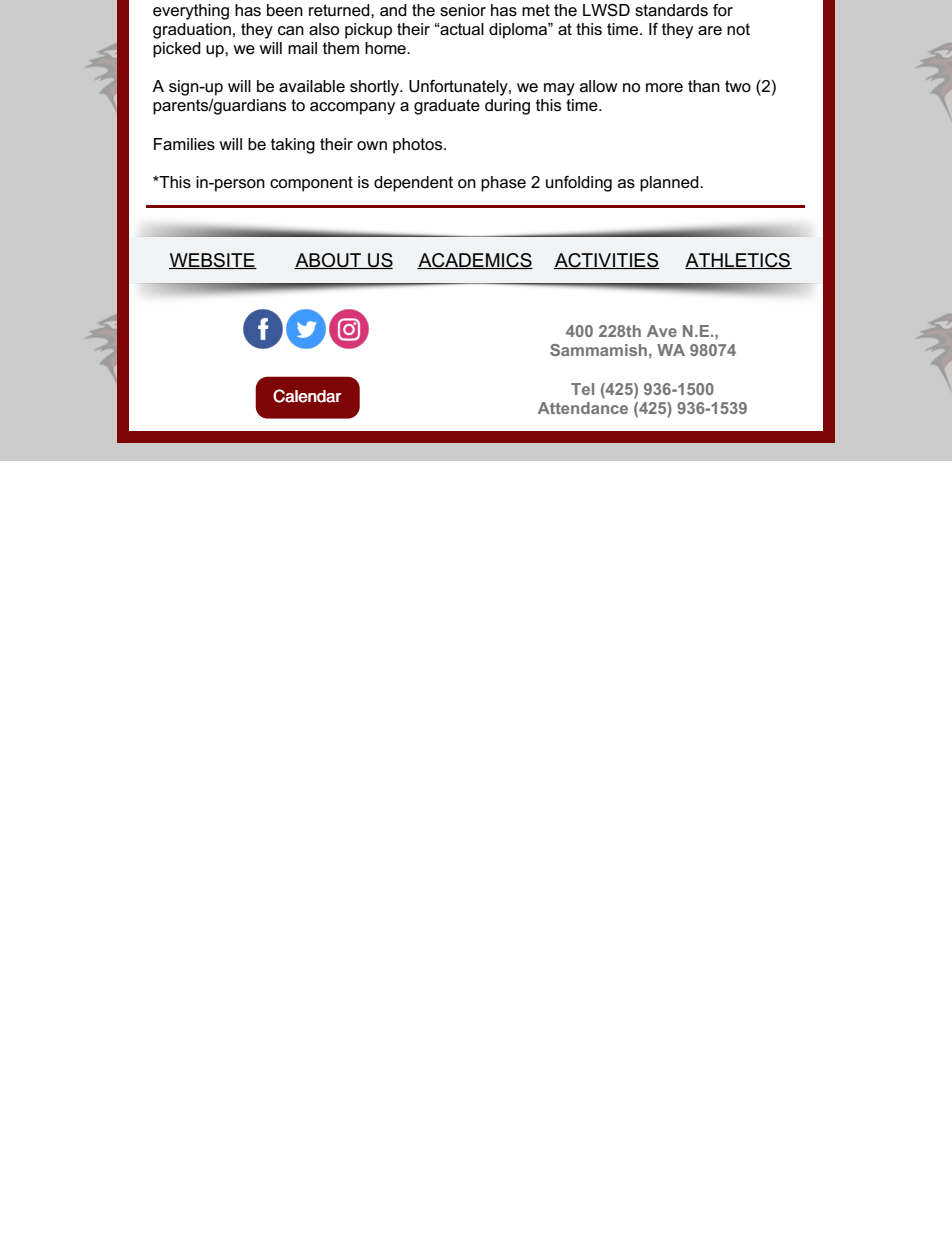 The image size is (952, 1233). What do you see at coordinates (419, 146) in the document?
I see `photos` at bounding box center [419, 146].
